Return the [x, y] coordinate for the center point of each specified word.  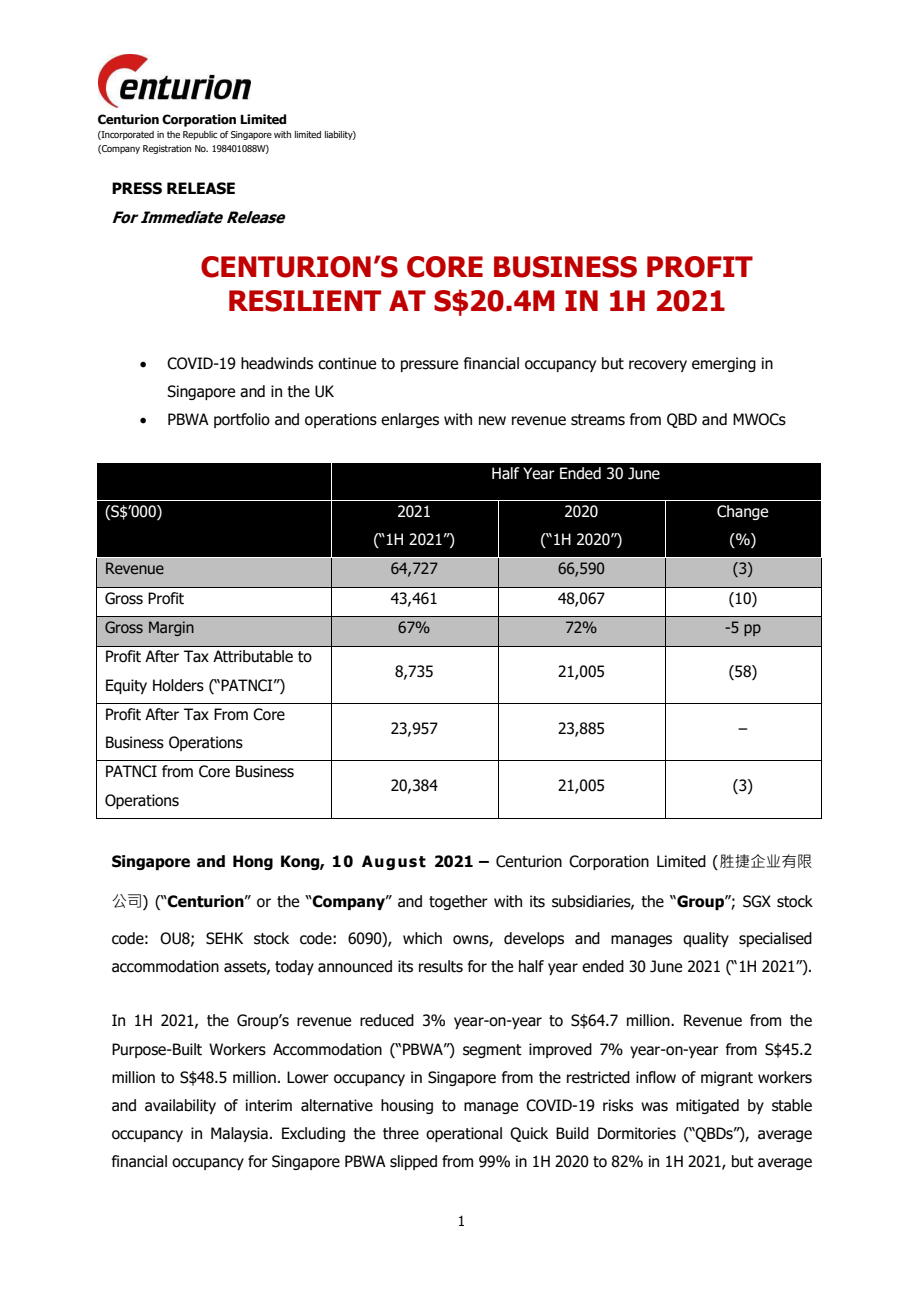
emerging [724, 364]
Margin [171, 628]
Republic [200, 135]
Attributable [253, 656]
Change [742, 512]
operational [464, 1134]
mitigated [707, 1106]
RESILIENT [305, 301]
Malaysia [239, 1134]
